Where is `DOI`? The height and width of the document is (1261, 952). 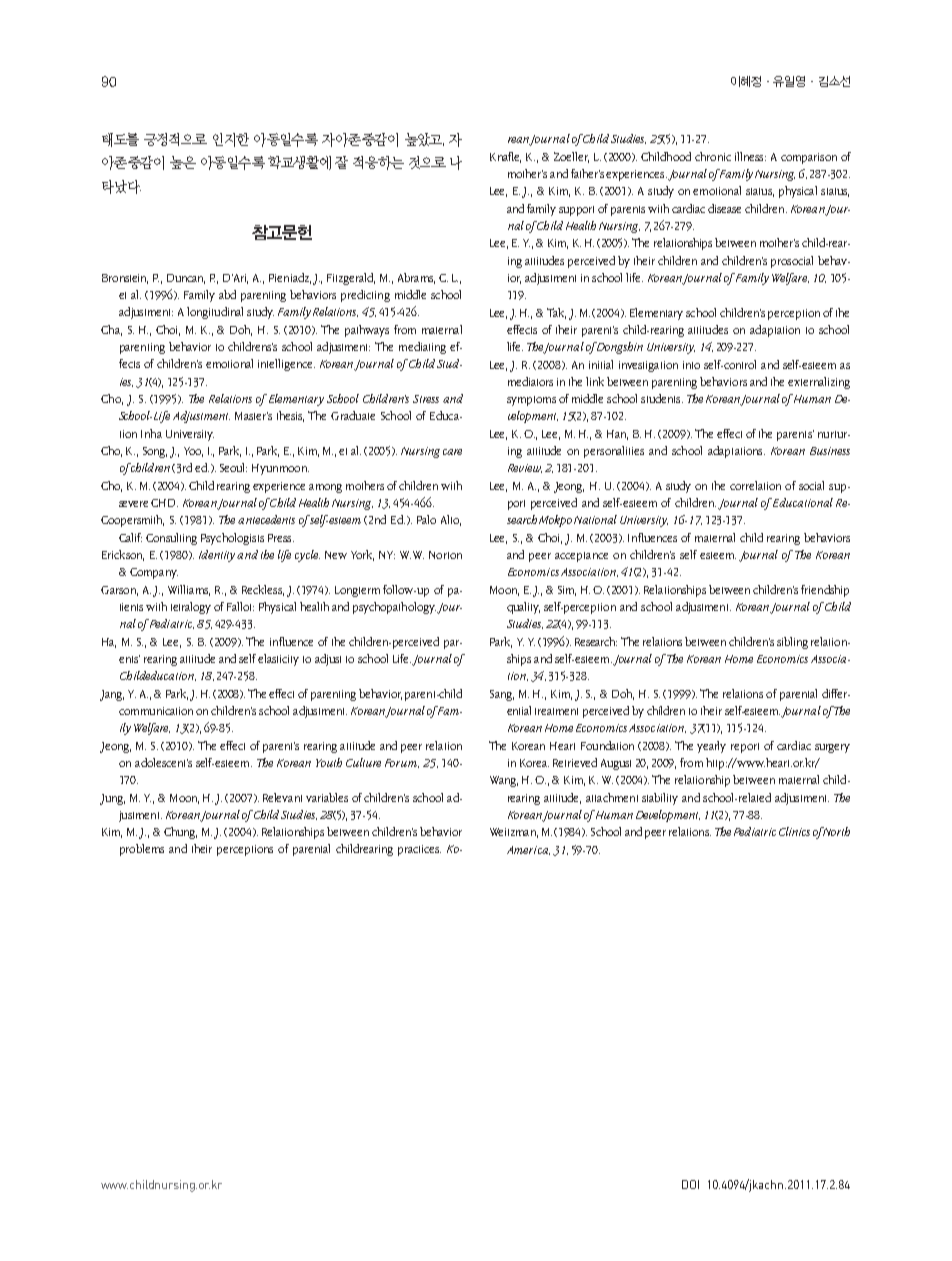
DOI is located at coordinates (690, 1184).
